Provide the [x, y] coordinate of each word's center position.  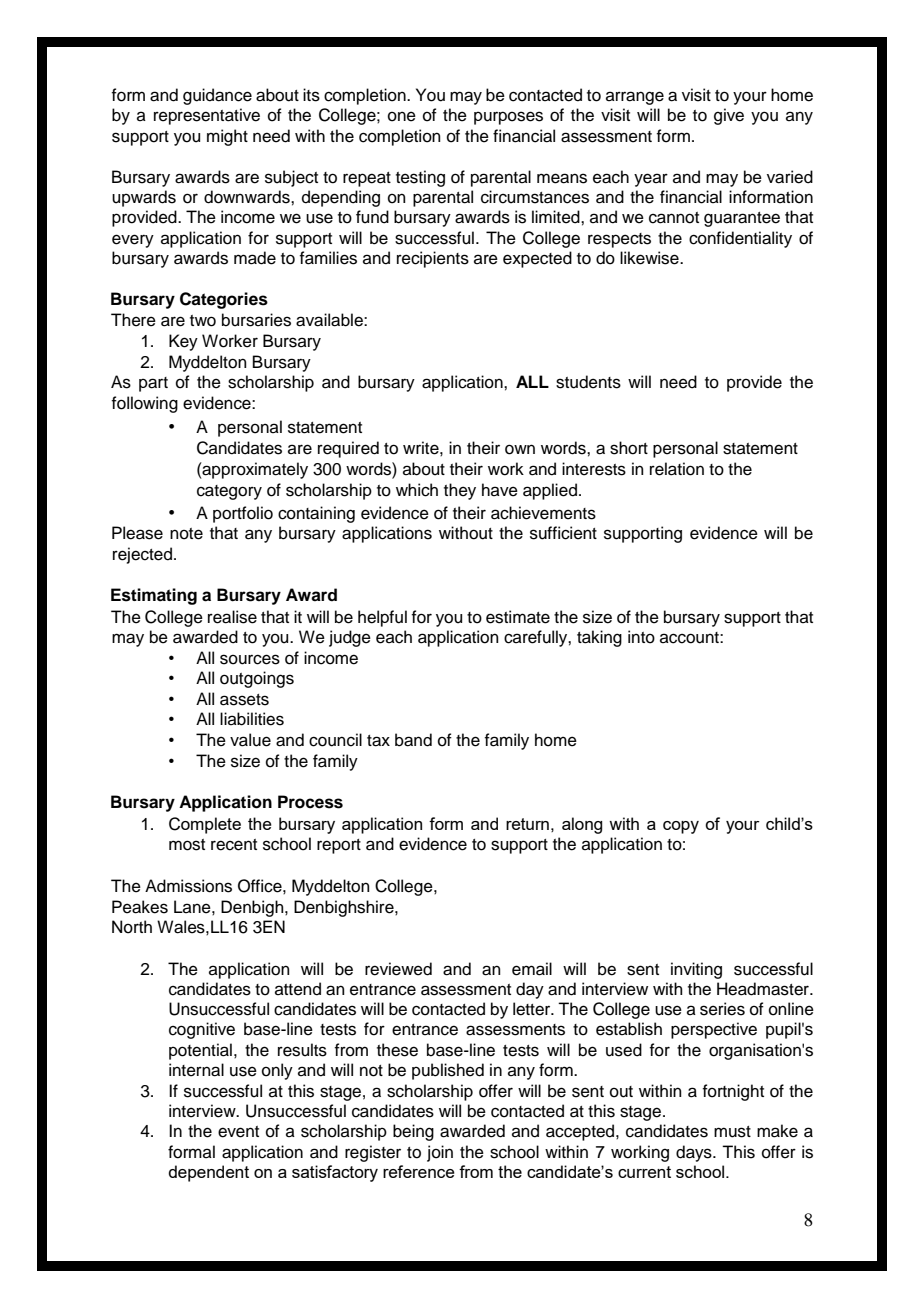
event [238, 1132]
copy [681, 827]
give [729, 116]
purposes [508, 118]
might [227, 137]
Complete [205, 825]
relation [677, 469]
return [527, 824]
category [229, 492]
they [460, 491]
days [695, 1153]
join [440, 1153]
